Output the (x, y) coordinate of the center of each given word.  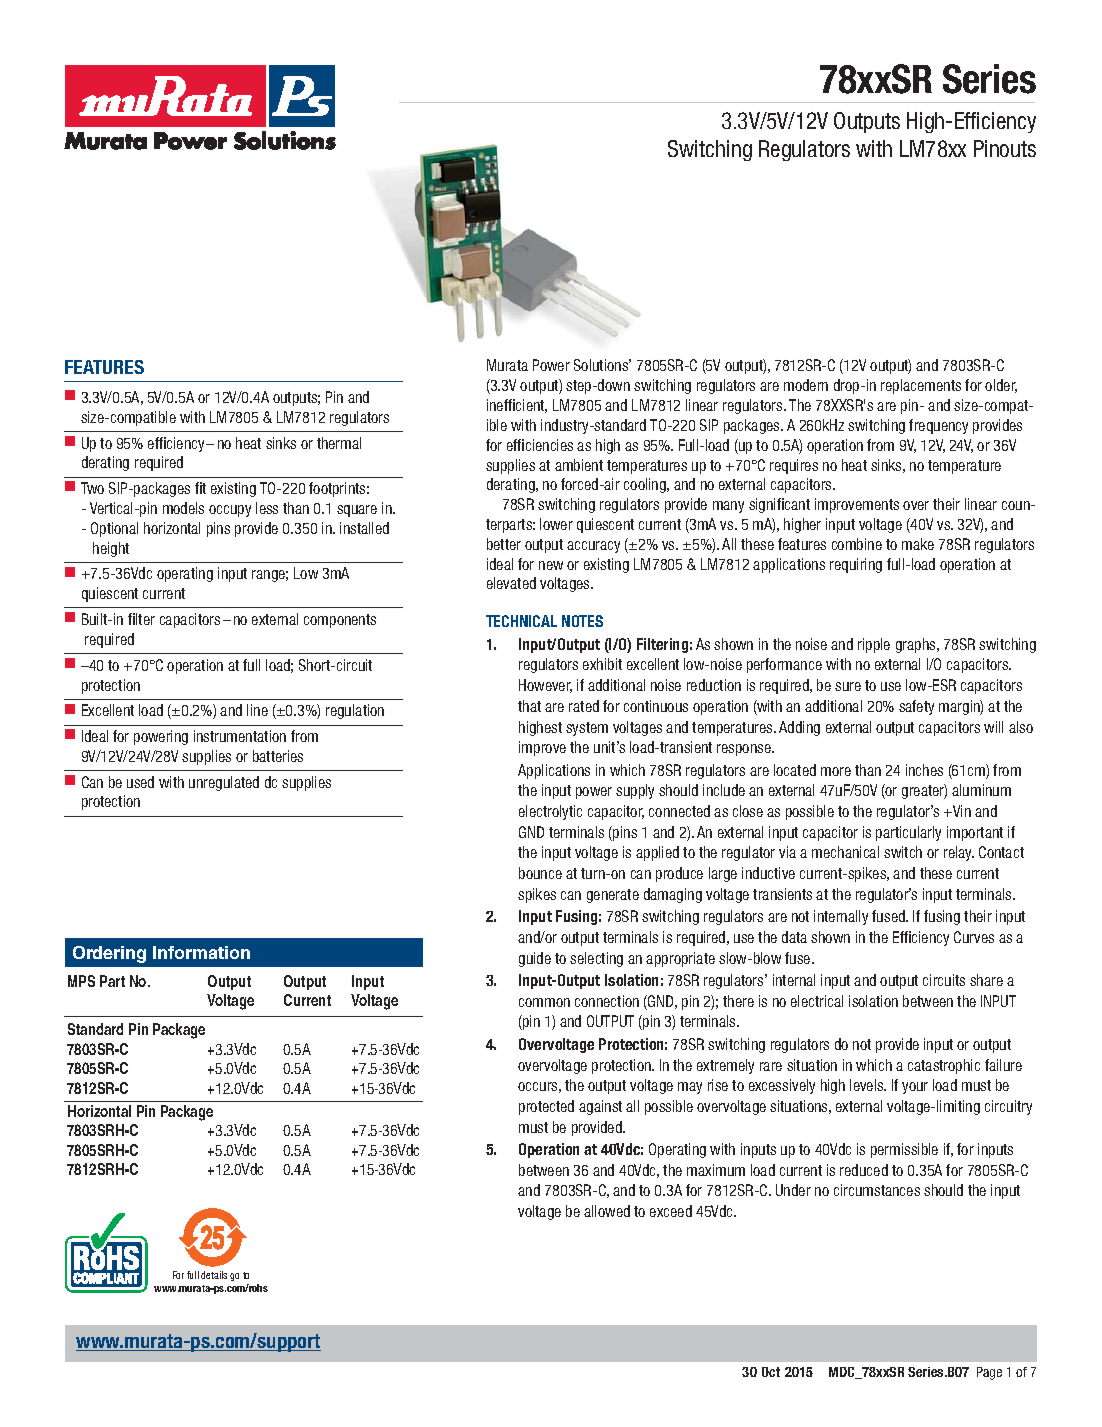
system (587, 729)
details (214, 1275)
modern (806, 385)
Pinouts (1005, 148)
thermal (339, 443)
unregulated (224, 783)
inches (924, 770)
